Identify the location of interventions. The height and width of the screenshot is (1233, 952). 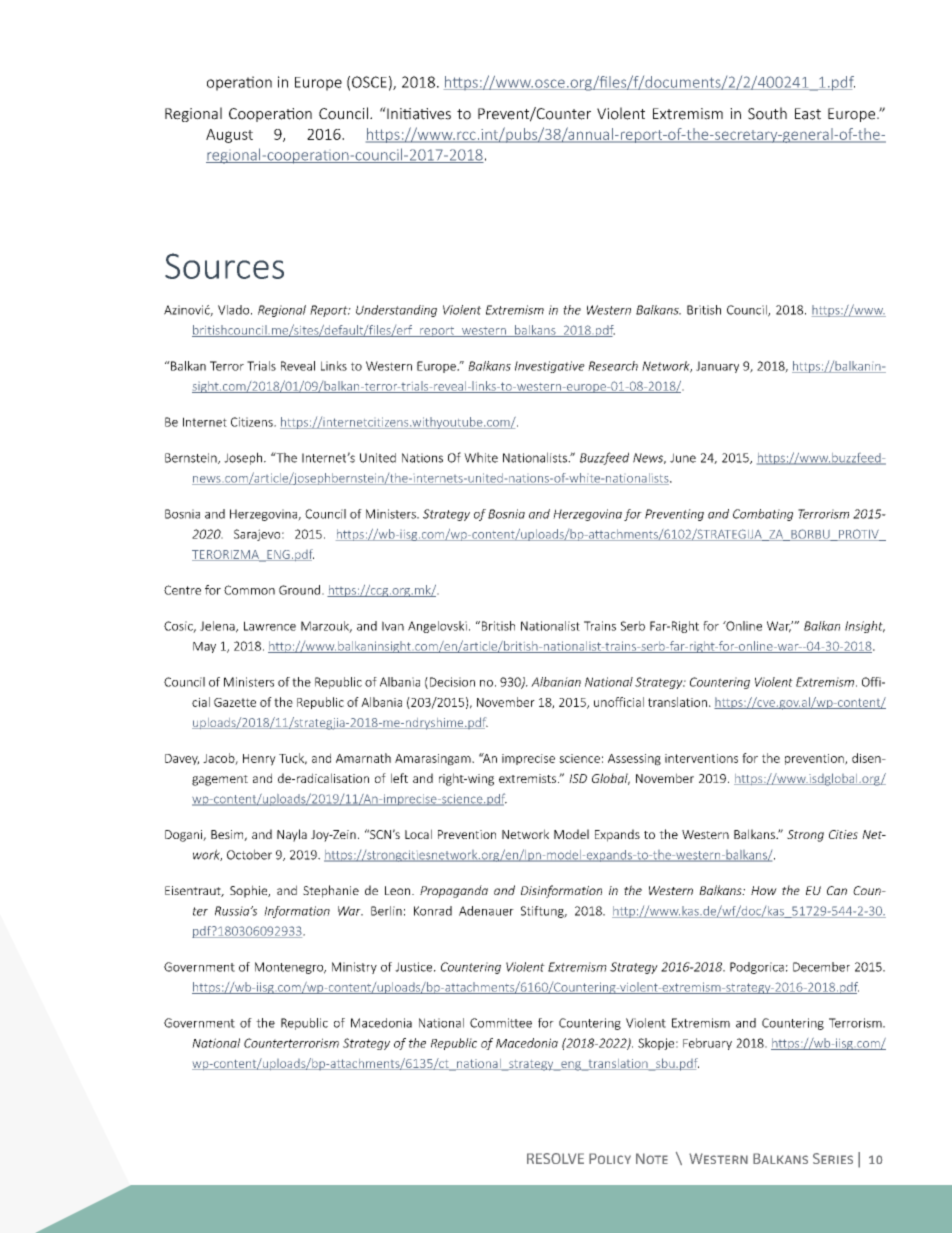
(701, 758).
